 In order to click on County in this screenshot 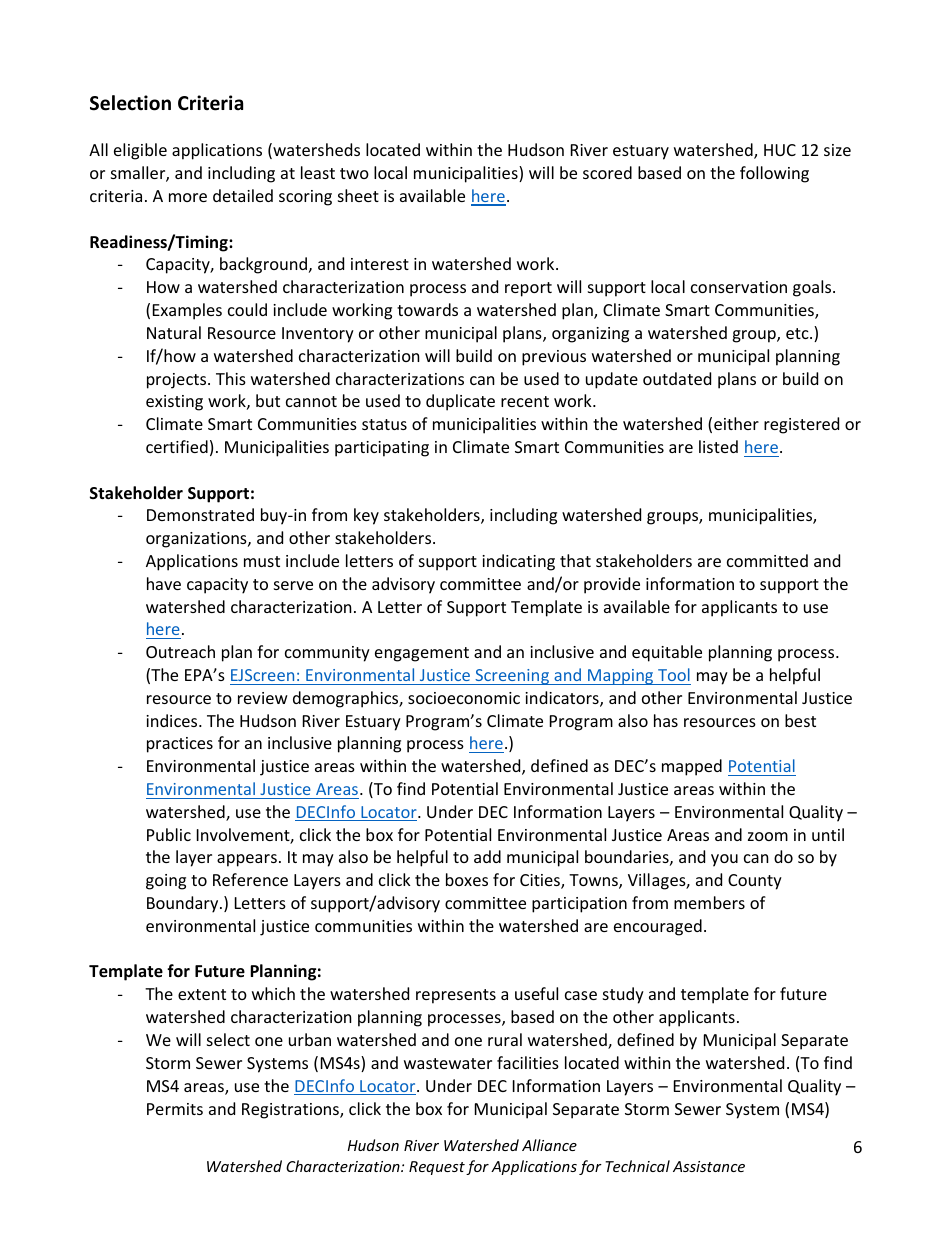, I will do `click(755, 882)`.
